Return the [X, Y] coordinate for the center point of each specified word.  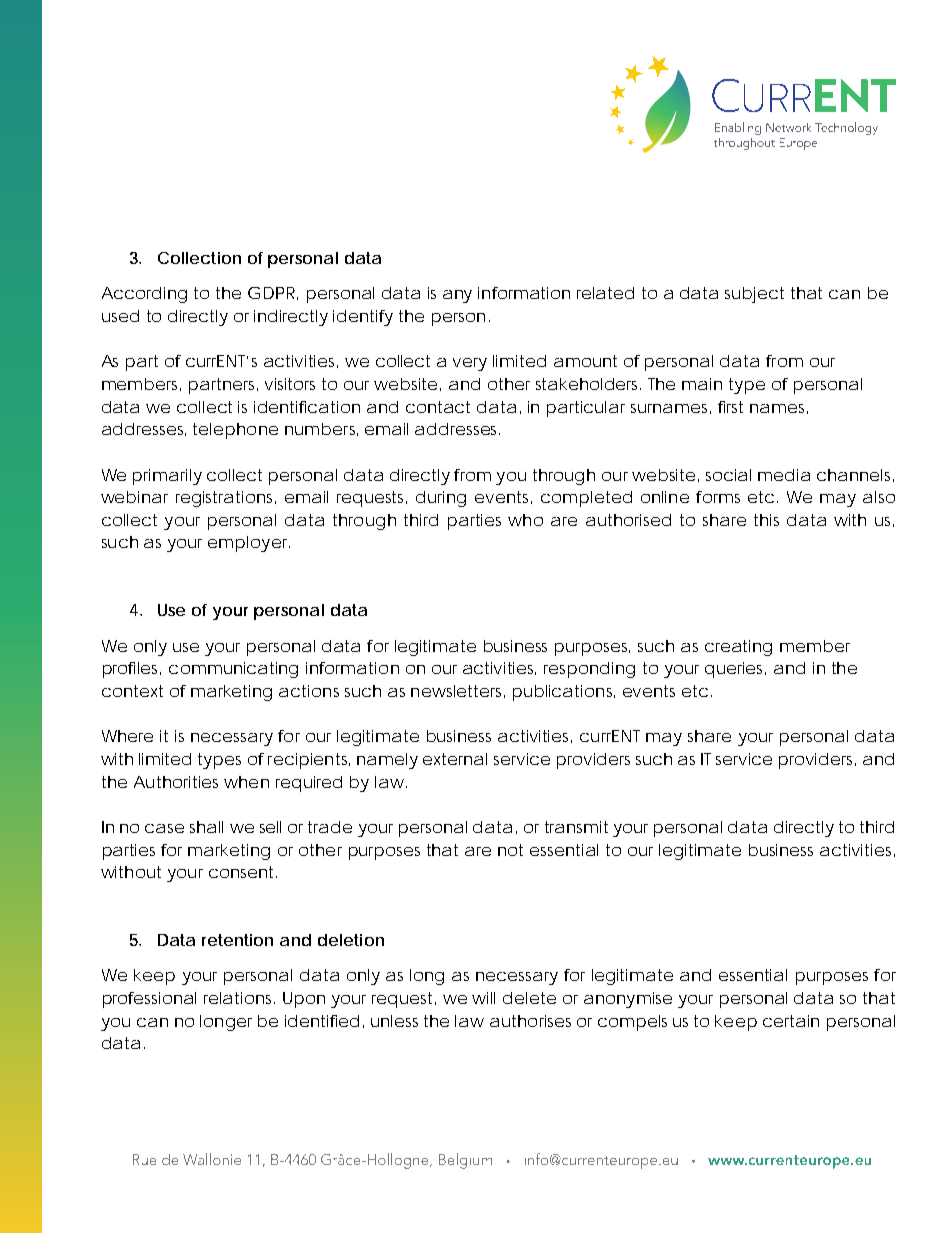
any [457, 296]
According [144, 295]
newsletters [458, 691]
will [483, 998]
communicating [233, 670]
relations [239, 998]
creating [738, 648]
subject [754, 295]
